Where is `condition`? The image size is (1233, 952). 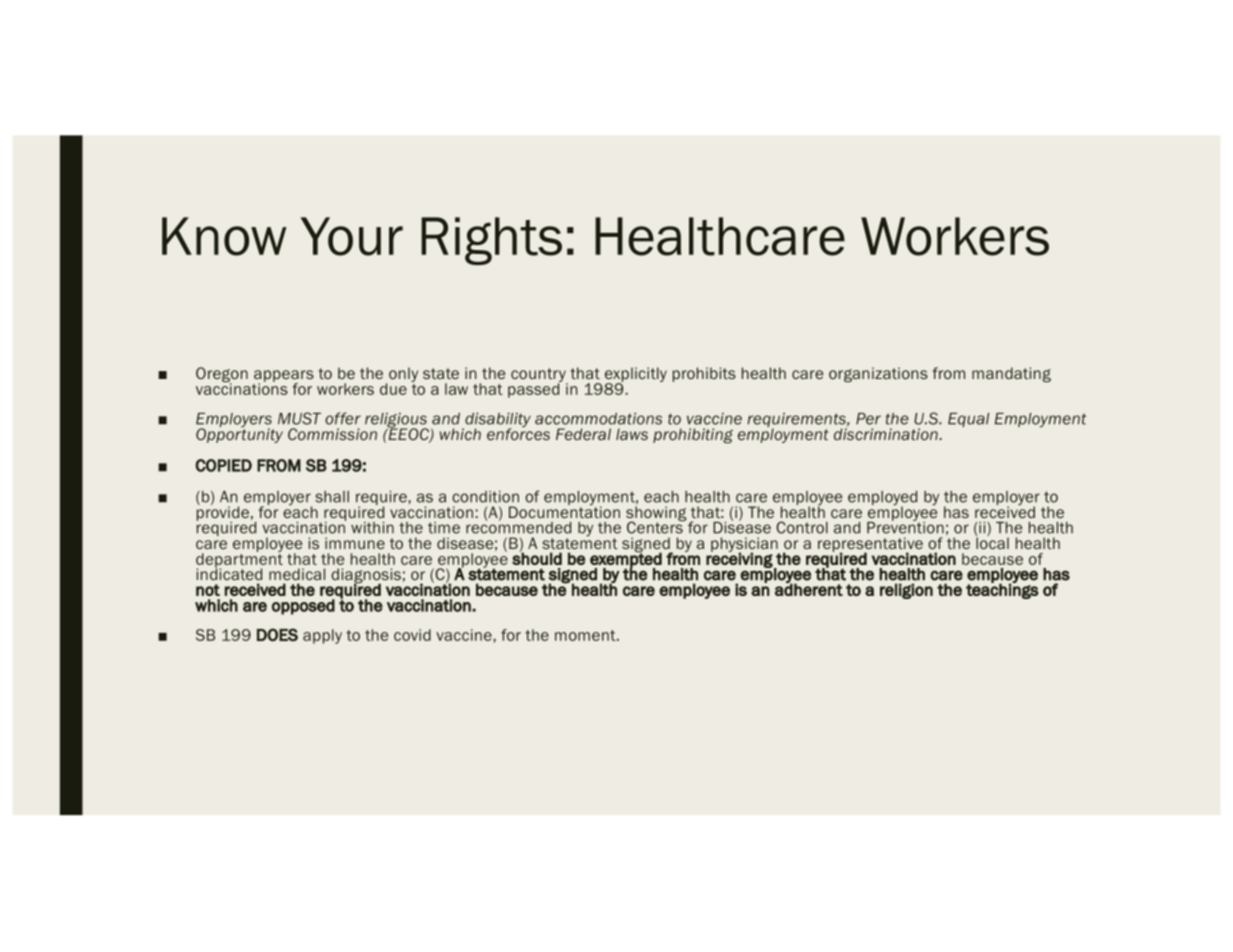 condition is located at coordinates (485, 497).
